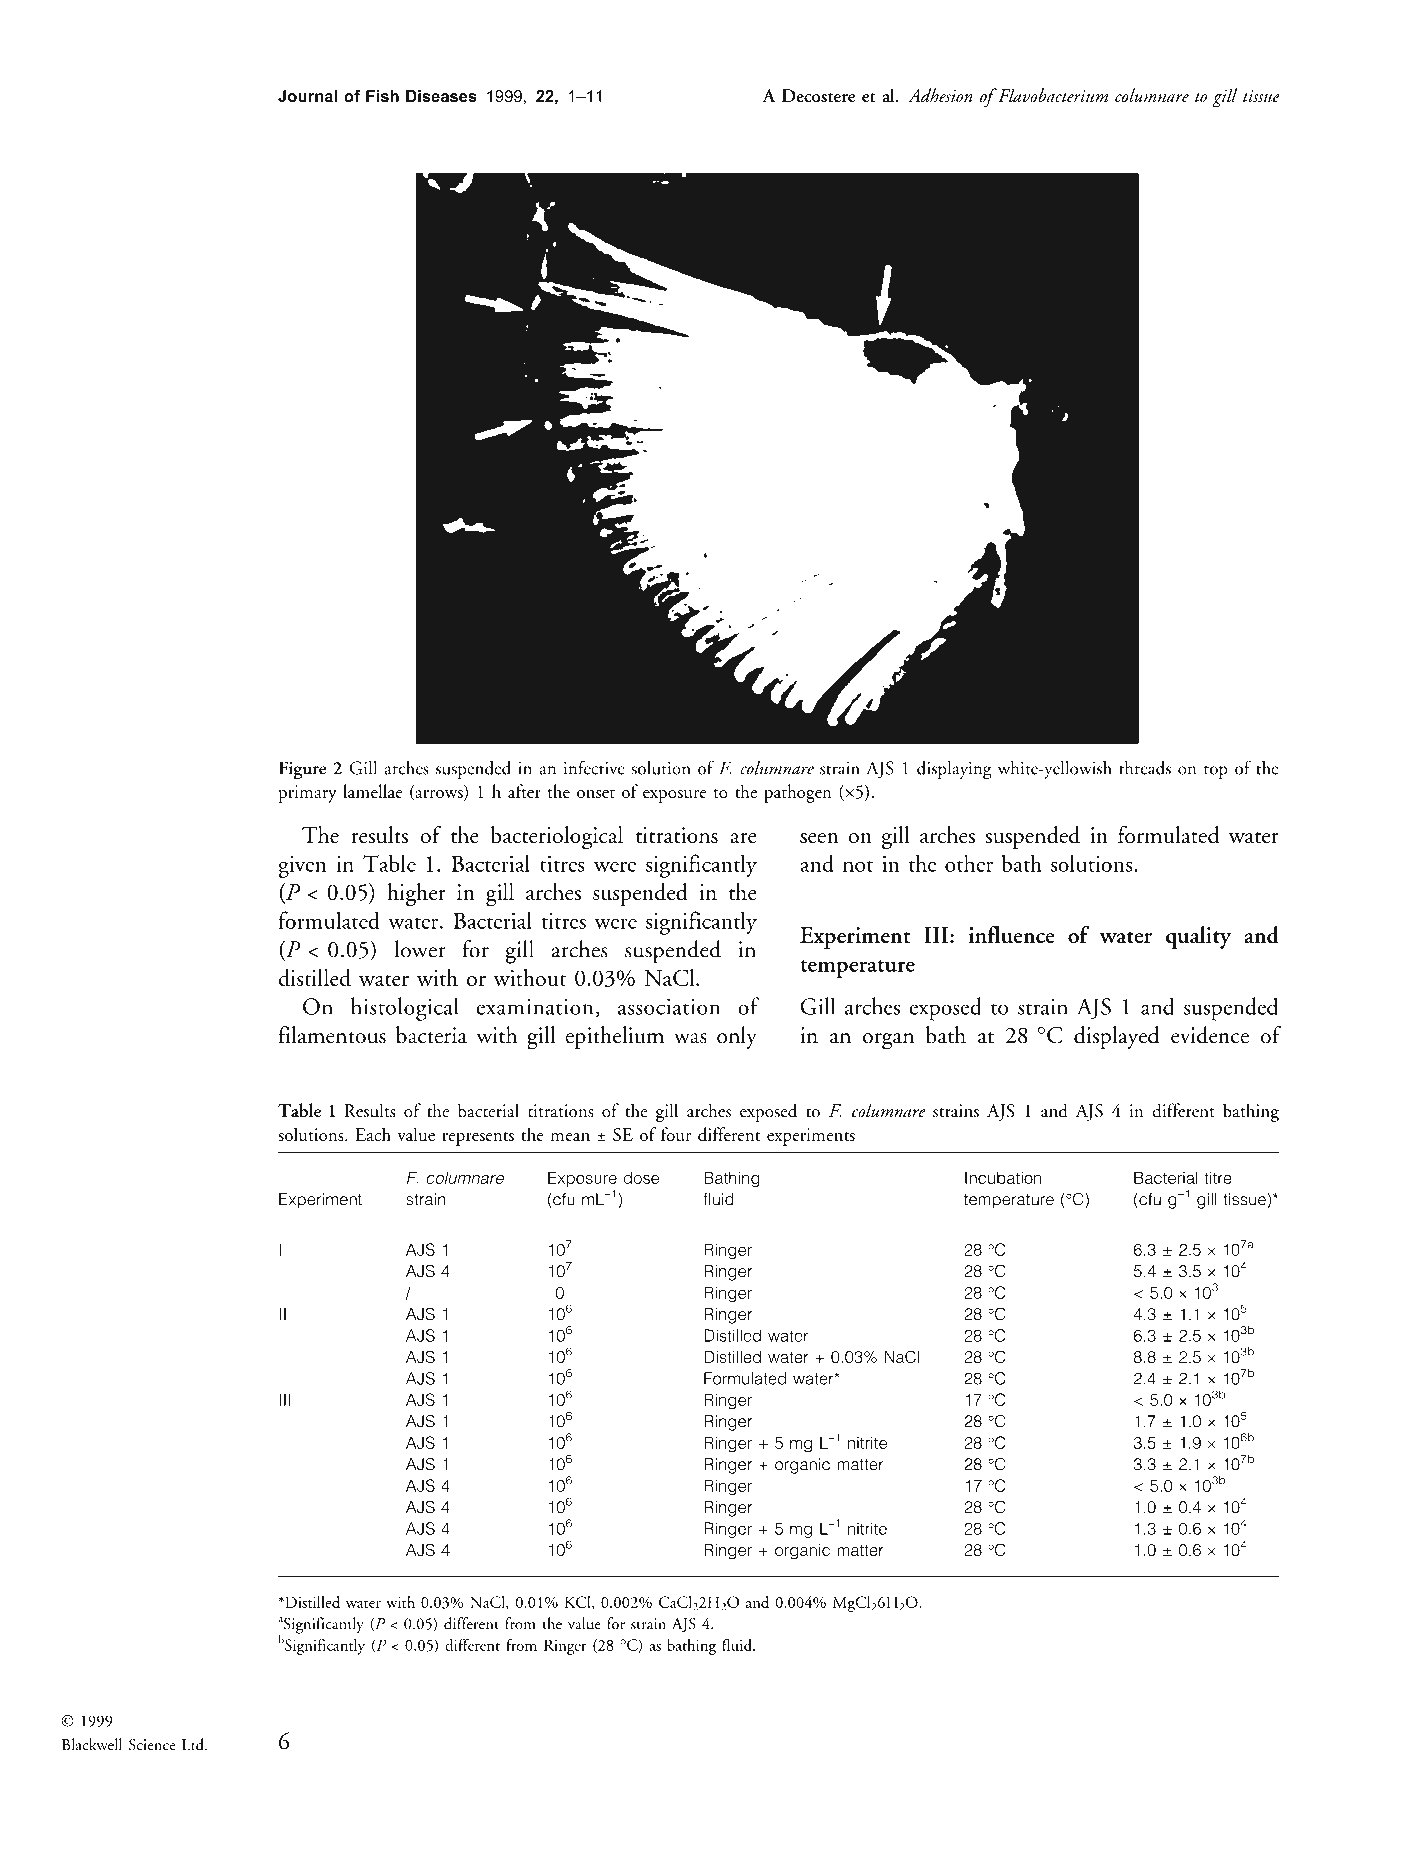 This screenshot has height=1871, width=1423. Describe the element at coordinates (152, 1745) in the screenshot. I see `Science` at that location.
